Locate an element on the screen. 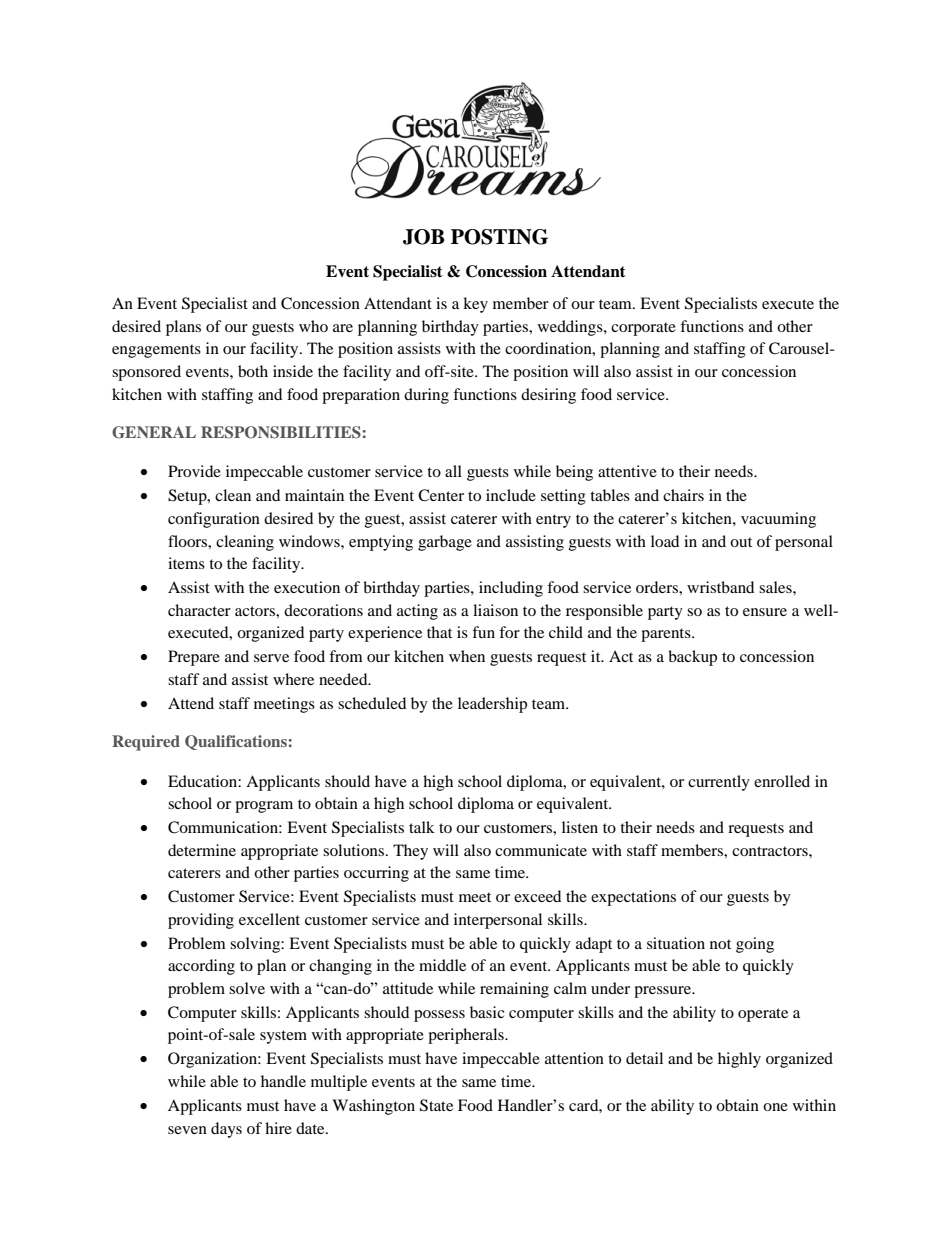 The image size is (952, 1233). days is located at coordinates (226, 1130).
